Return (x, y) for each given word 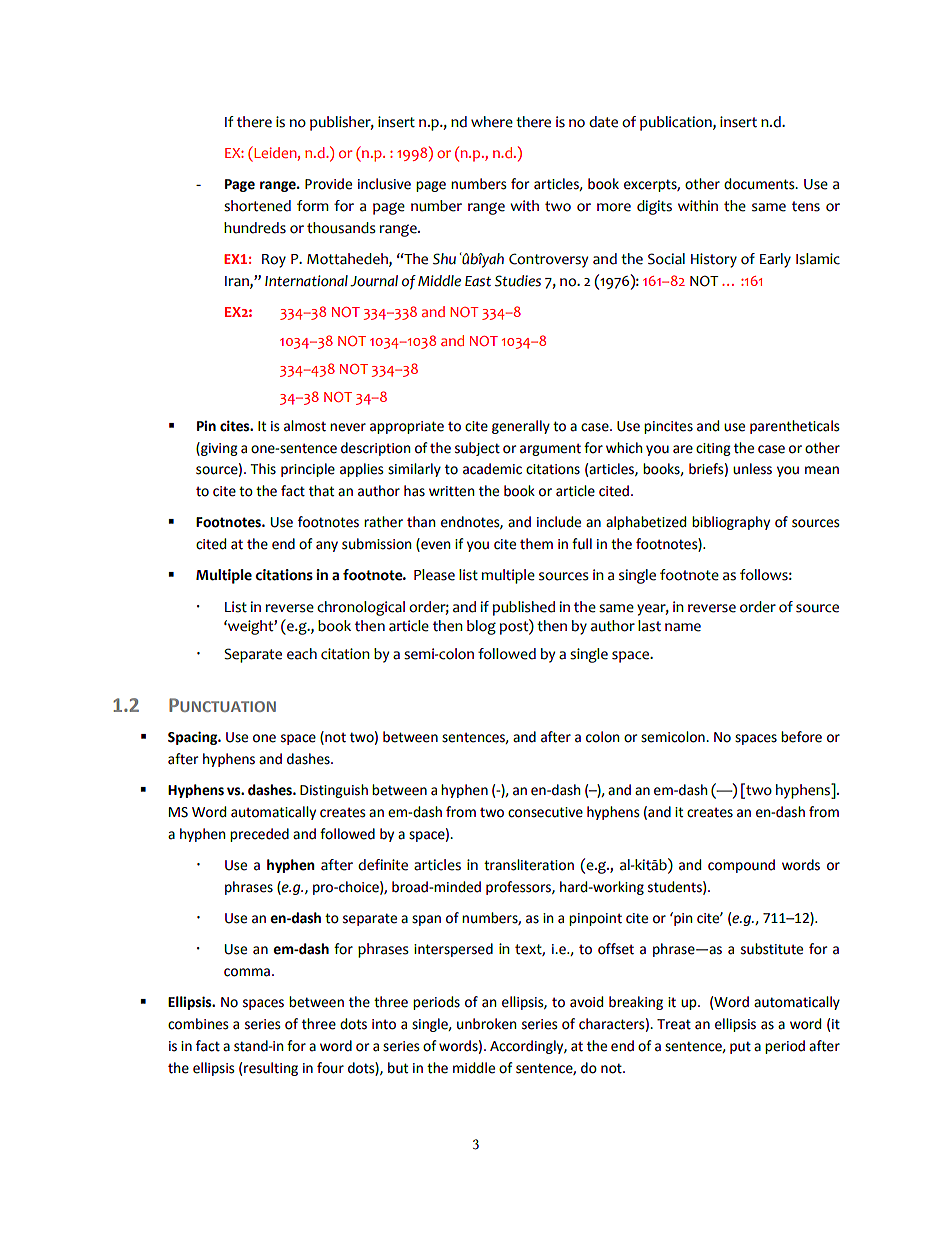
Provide (328, 184)
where (492, 122)
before (801, 737)
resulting (271, 1069)
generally (521, 427)
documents (760, 184)
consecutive (545, 812)
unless (752, 469)
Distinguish (334, 791)
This (263, 469)
